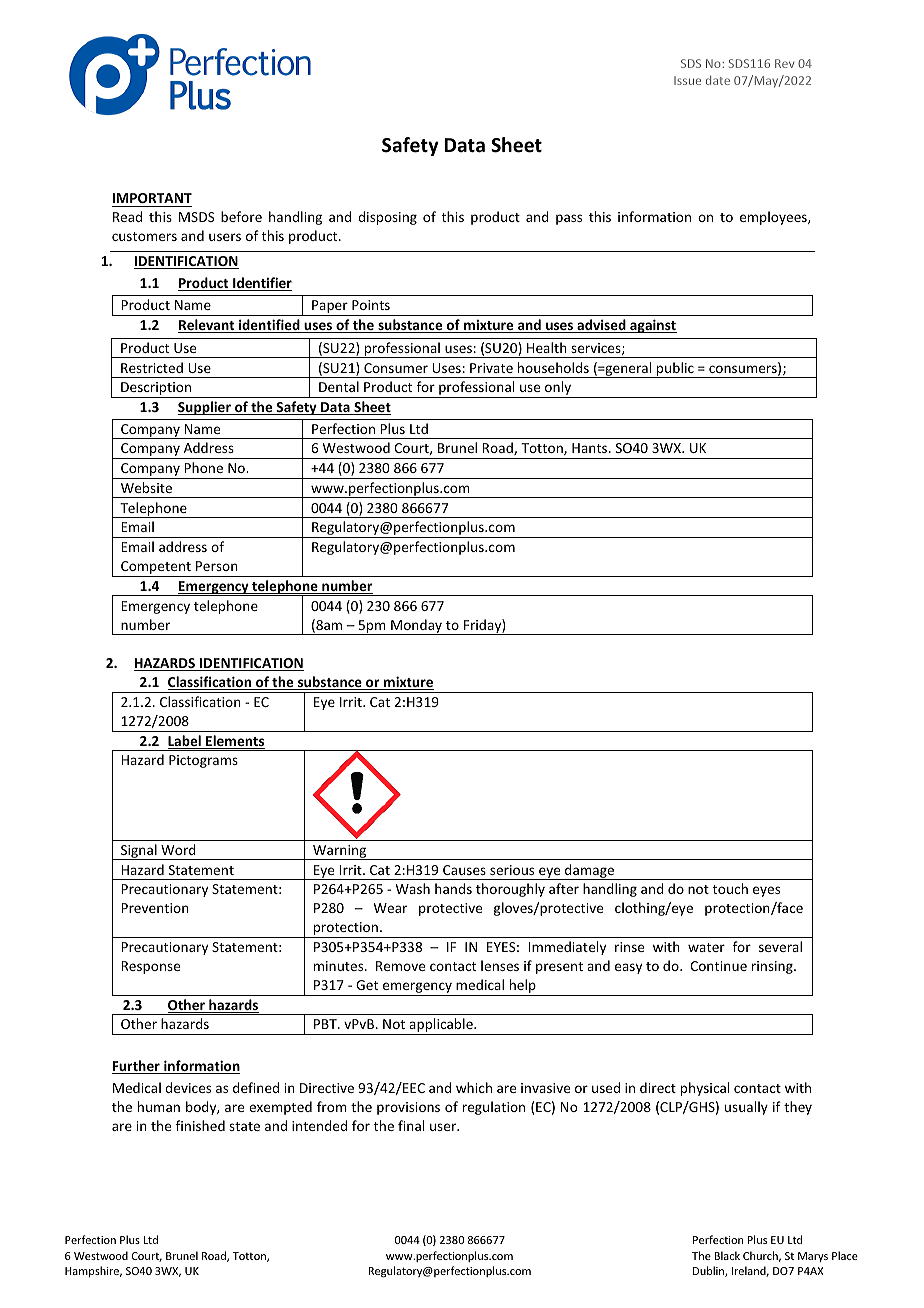 The width and height of the page is (924, 1308). Describe the element at coordinates (152, 200) in the page. I see `IMPORTANT` at that location.
